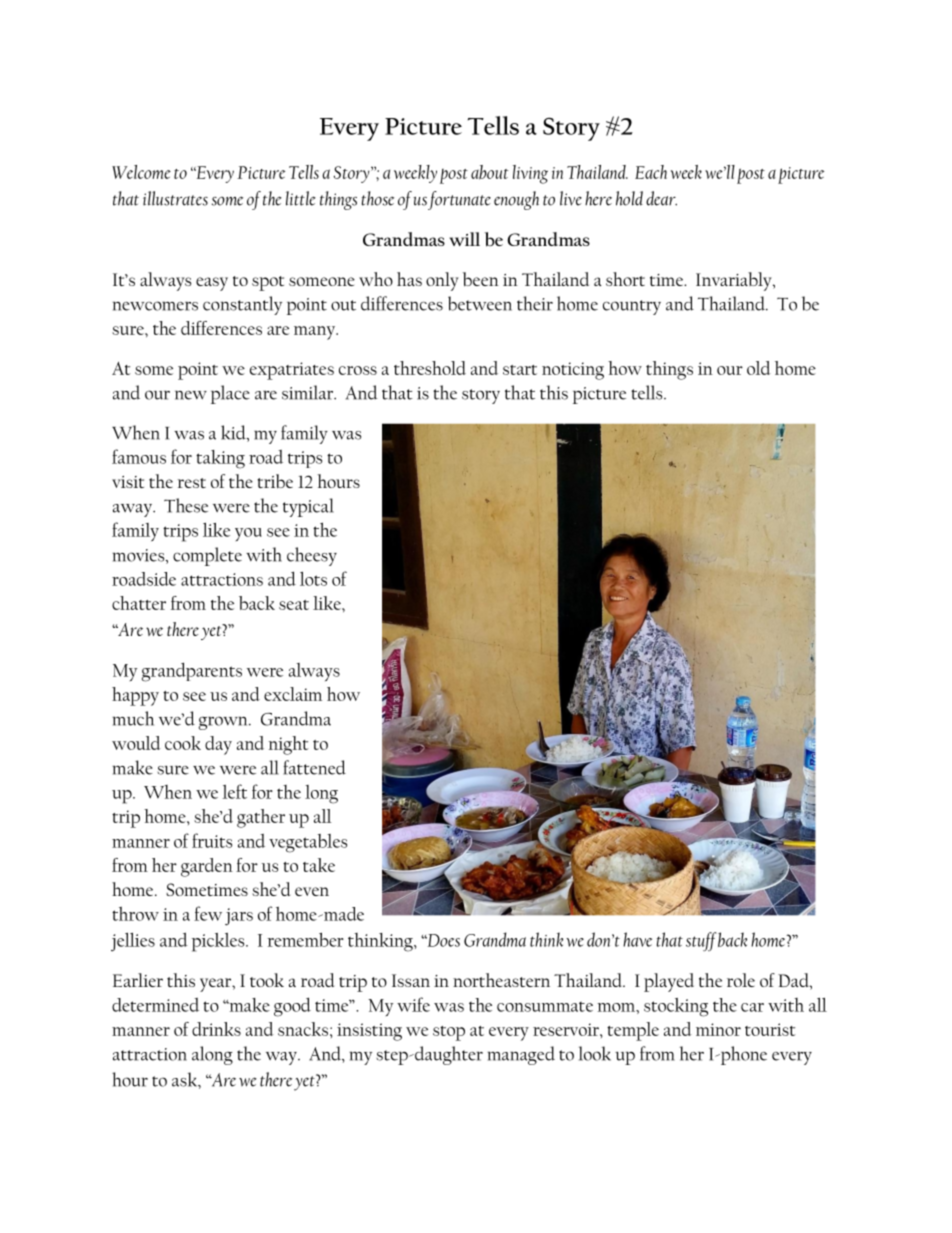  I want to click on illustrates, so click(175, 198).
